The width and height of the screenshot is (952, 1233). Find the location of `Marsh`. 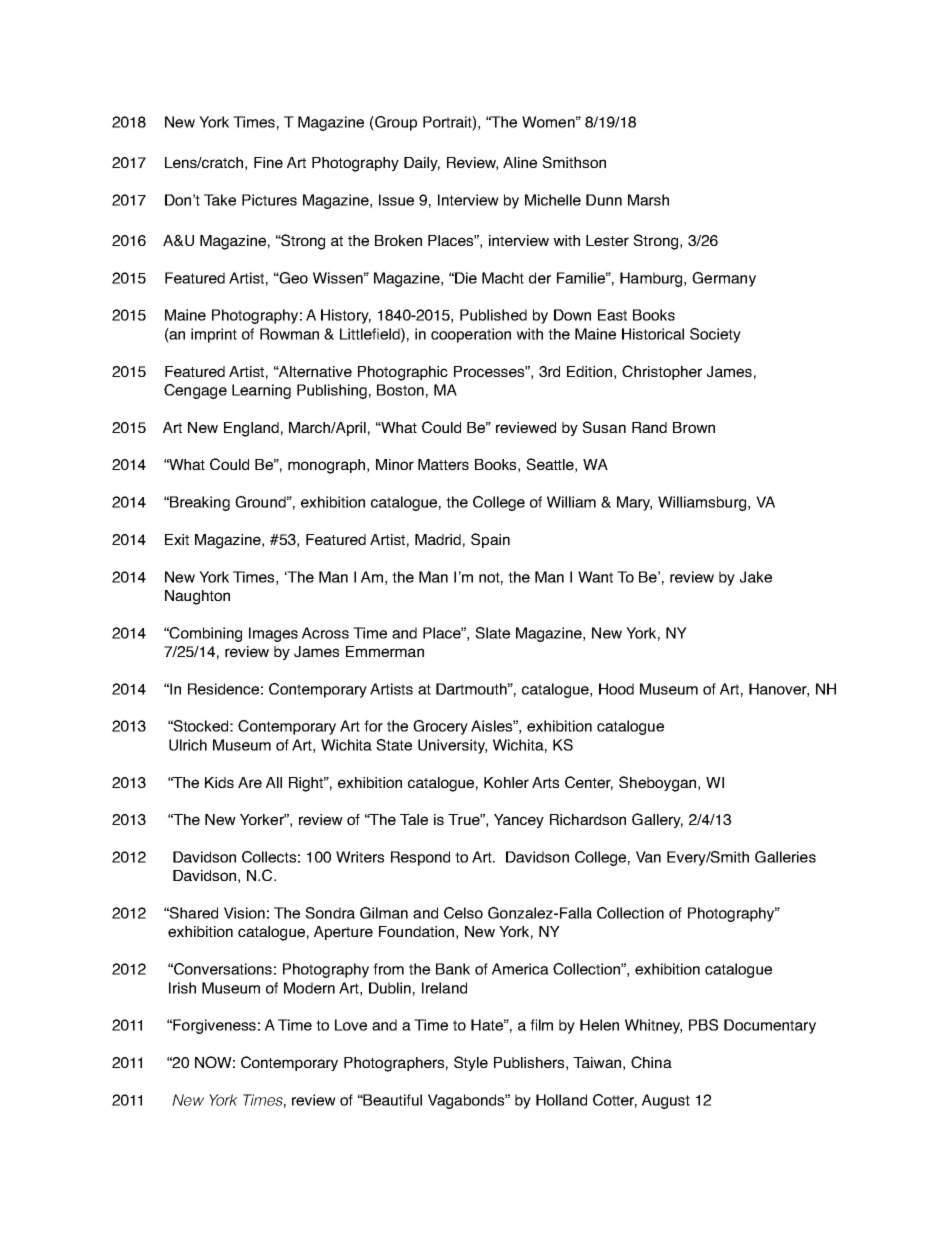

Marsh is located at coordinates (648, 200).
